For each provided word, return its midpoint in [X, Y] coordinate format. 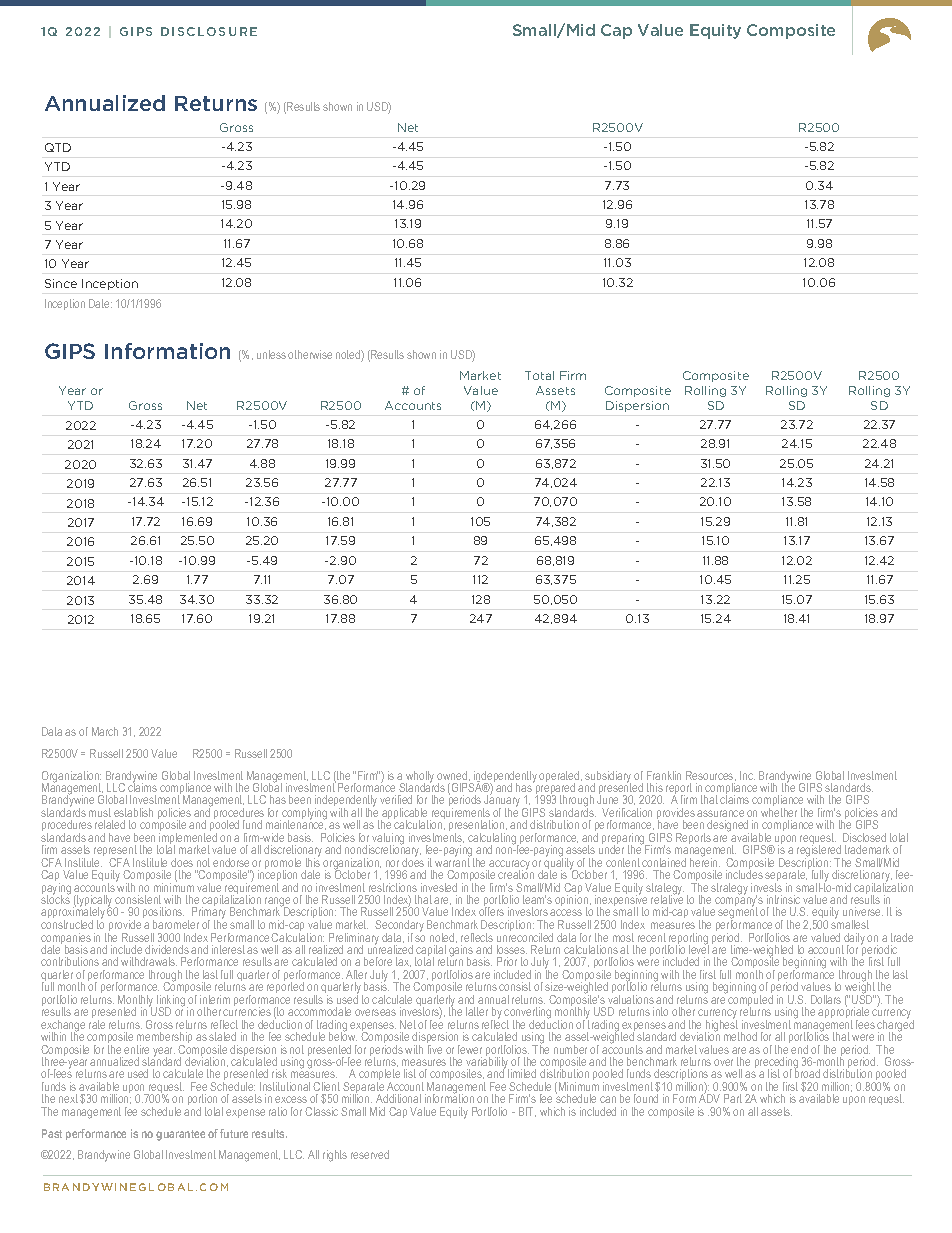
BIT [527, 1112]
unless [271, 354]
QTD [58, 147]
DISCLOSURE [209, 31]
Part [733, 1098]
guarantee [180, 1135]
